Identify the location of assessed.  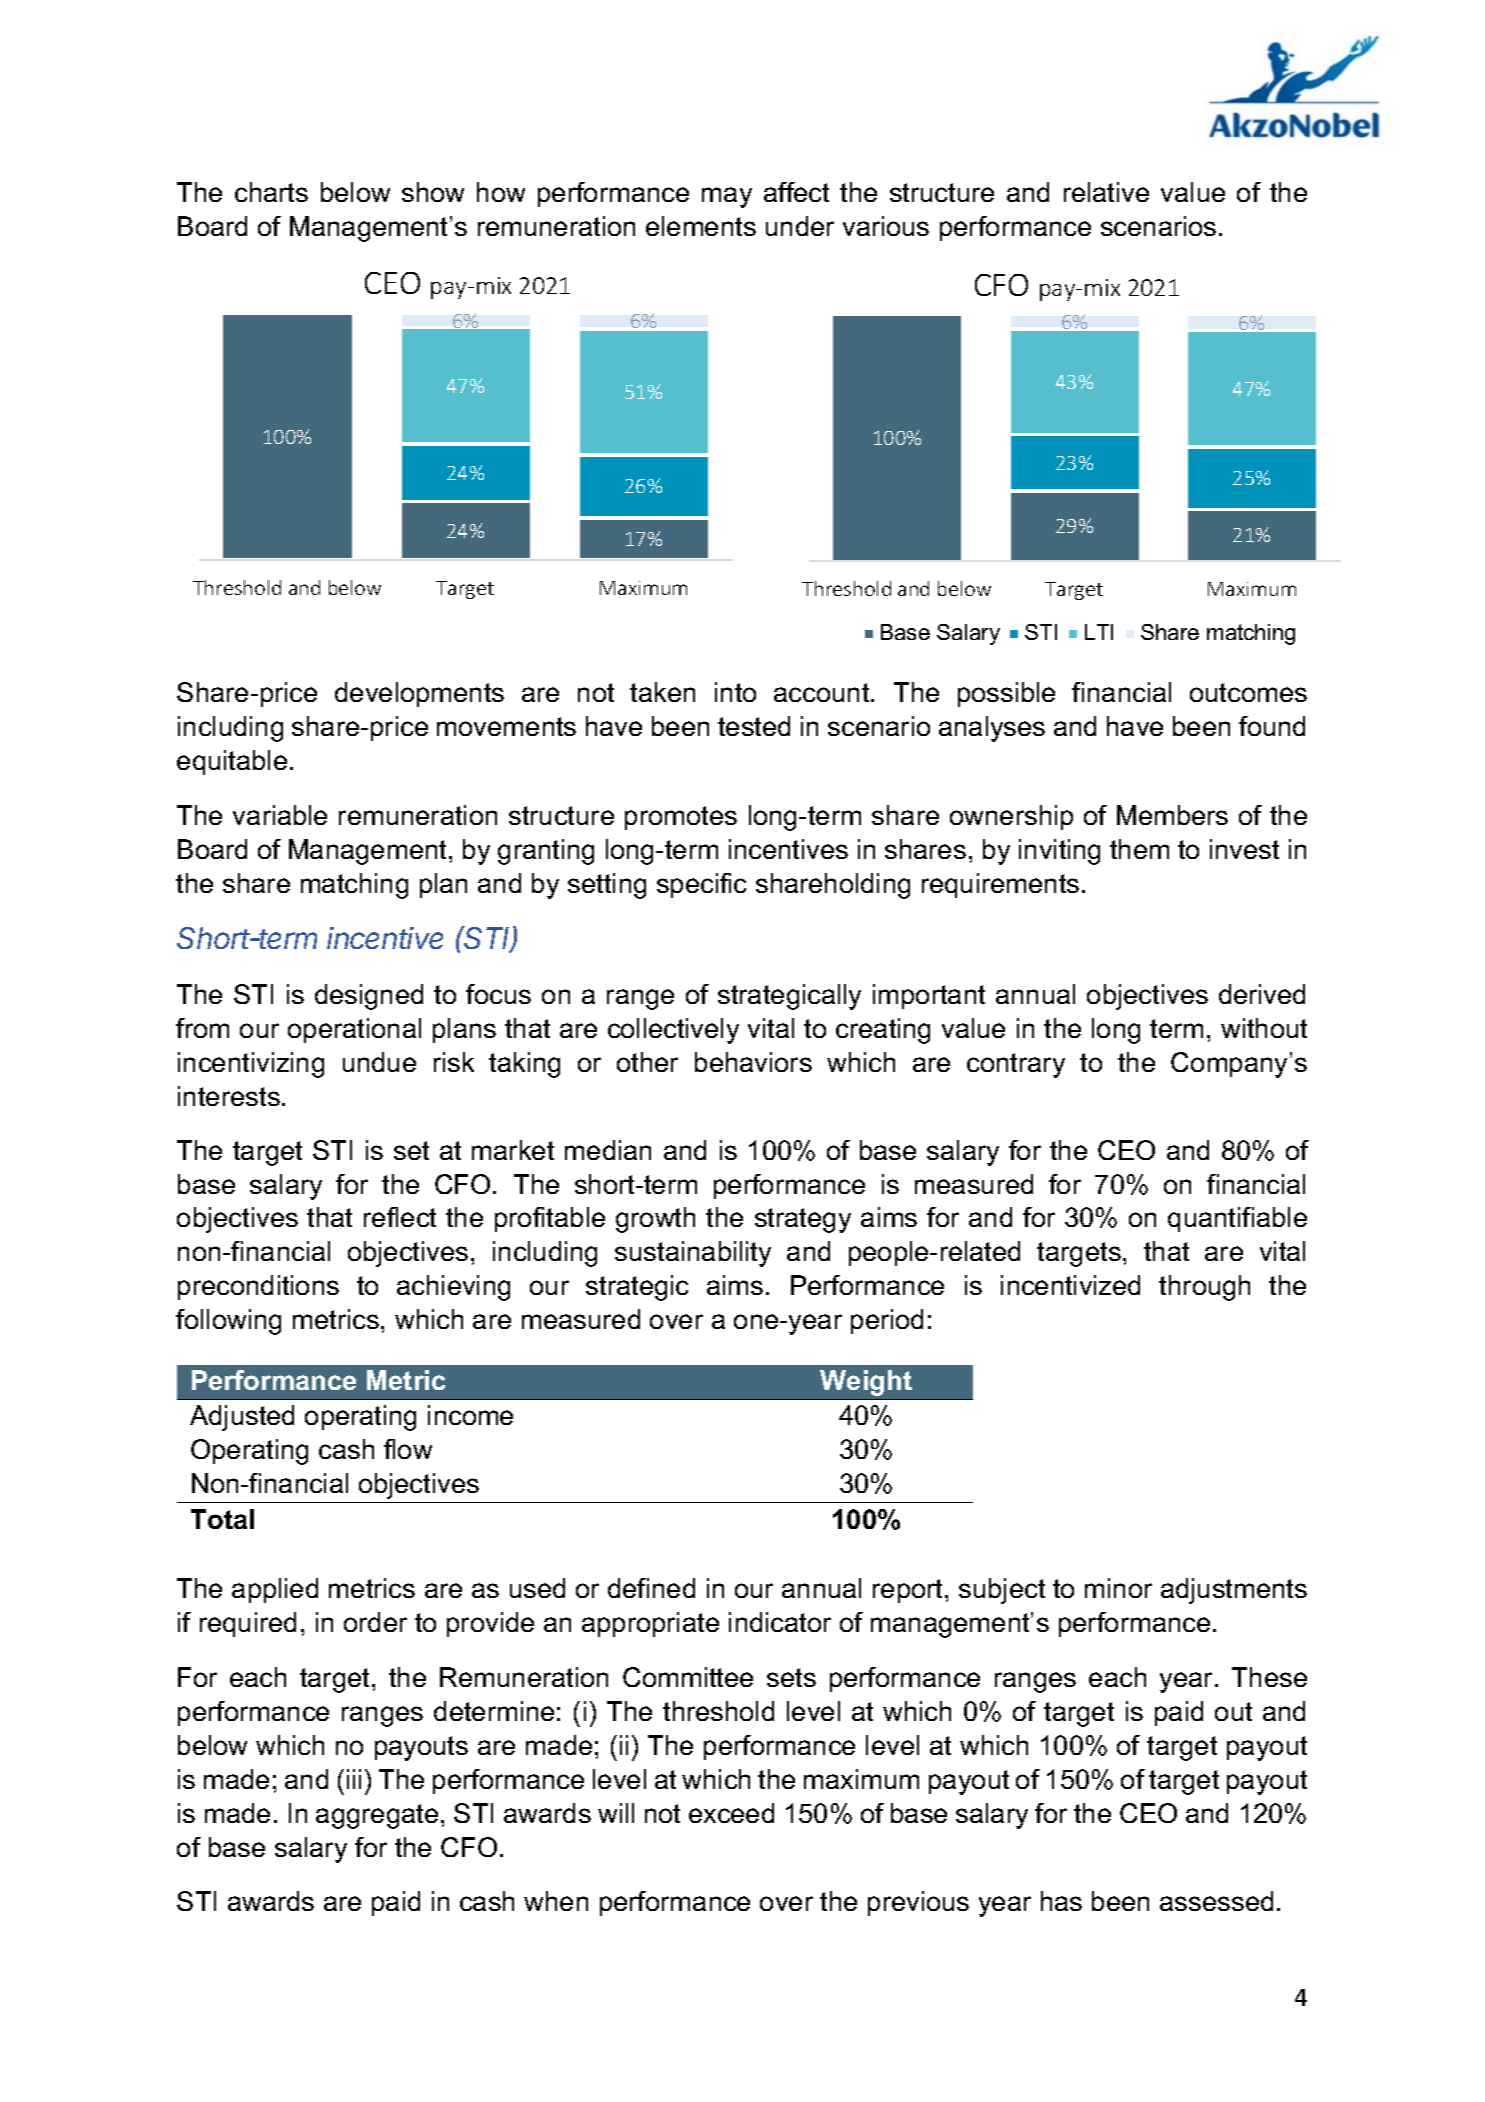
(1216, 1901).
